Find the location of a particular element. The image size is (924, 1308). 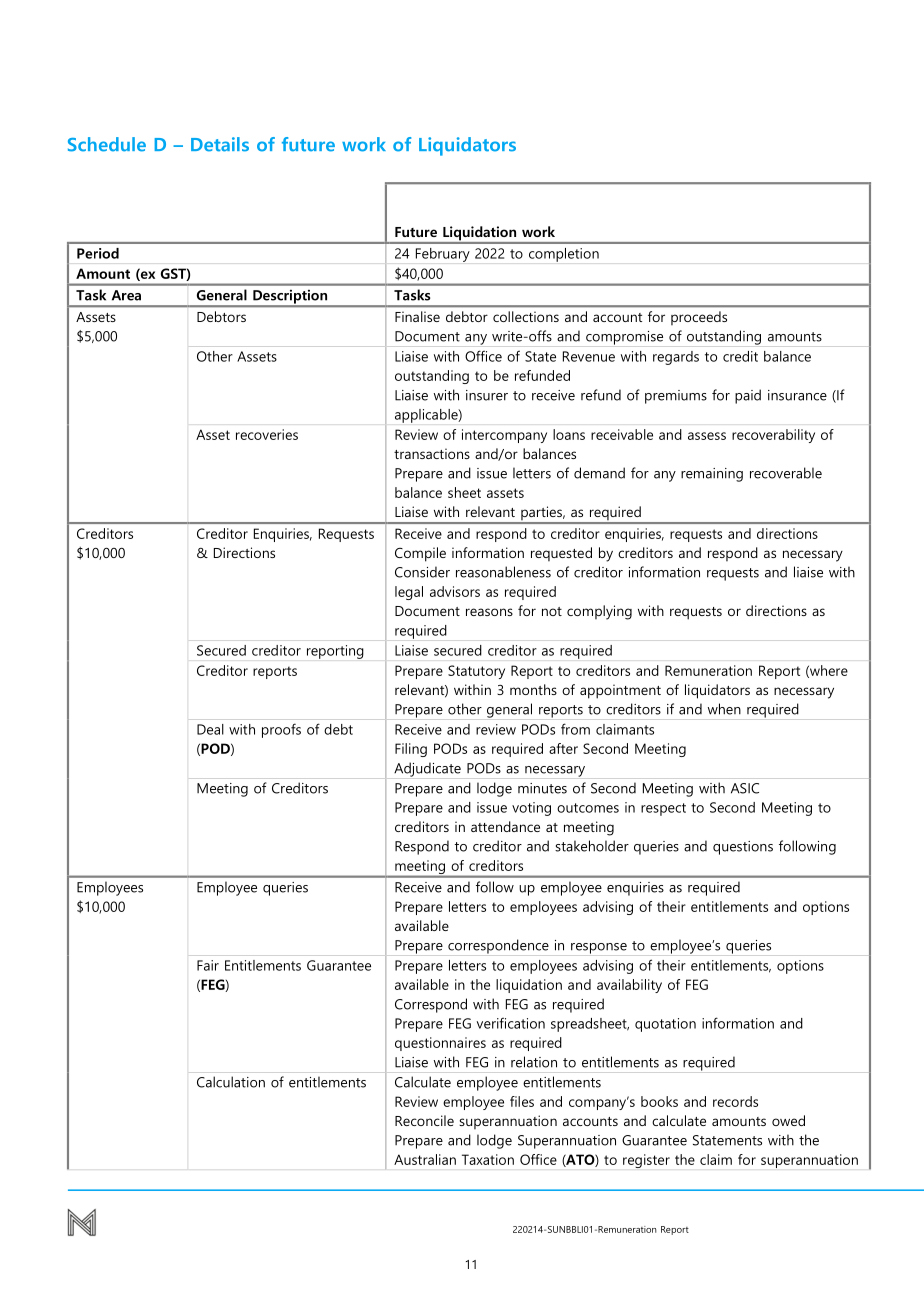

ASIC is located at coordinates (745, 788).
